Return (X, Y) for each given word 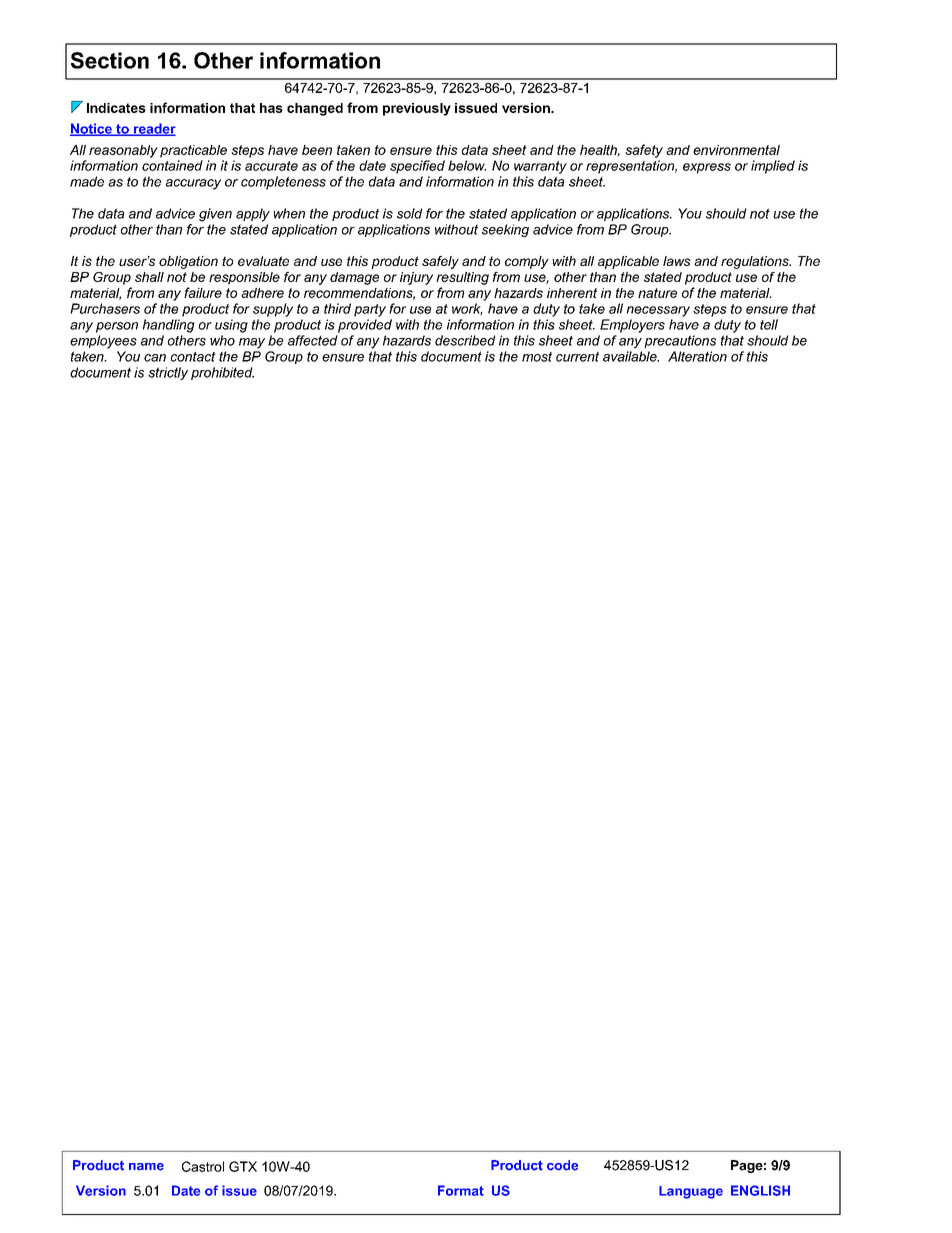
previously (417, 109)
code (562, 1165)
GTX (243, 1166)
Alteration (697, 356)
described (465, 340)
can (155, 358)
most (537, 357)
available (631, 356)
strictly (168, 373)
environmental (736, 150)
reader (154, 129)
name (146, 1167)
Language (691, 1192)
